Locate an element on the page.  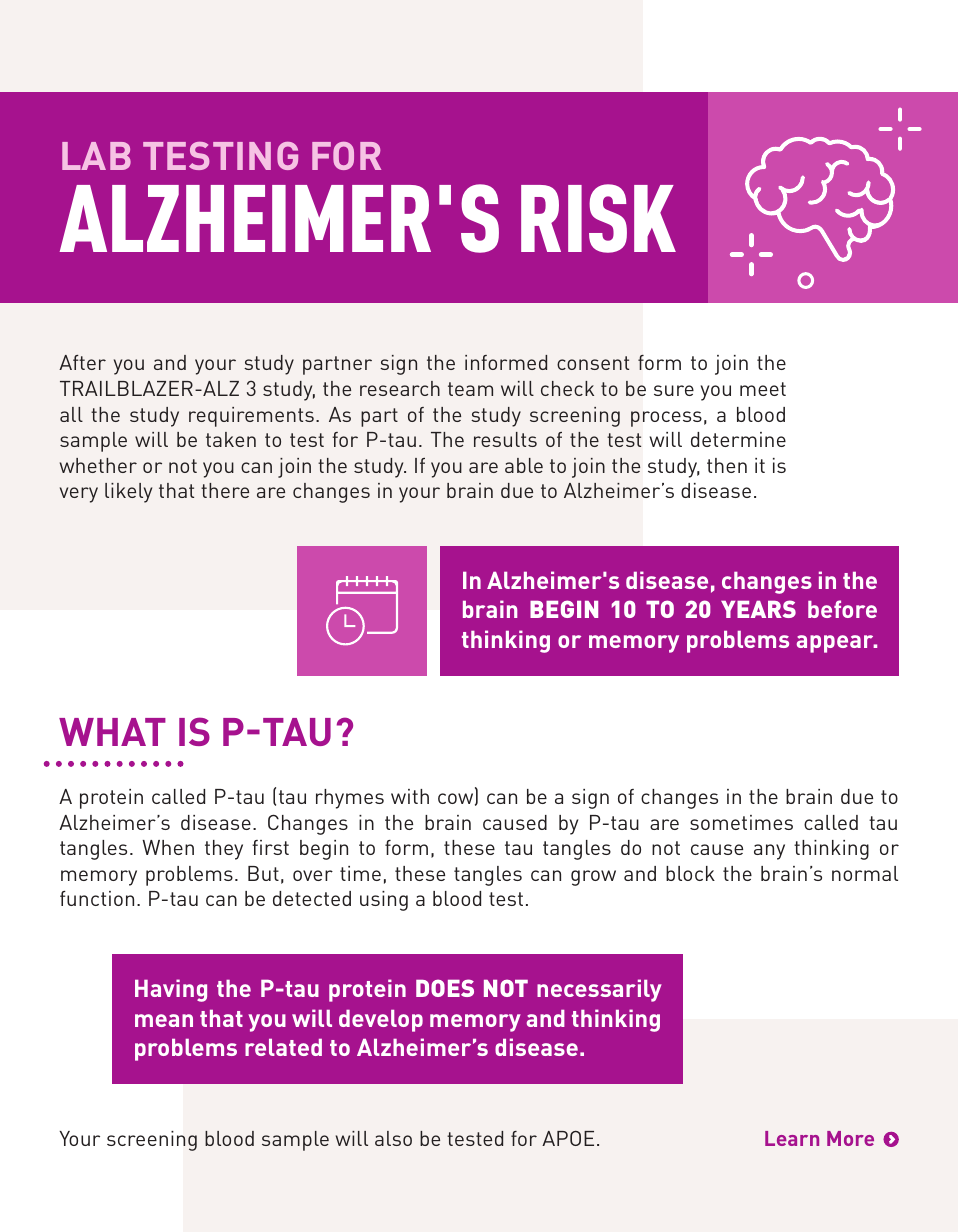
likely is located at coordinates (128, 493).
